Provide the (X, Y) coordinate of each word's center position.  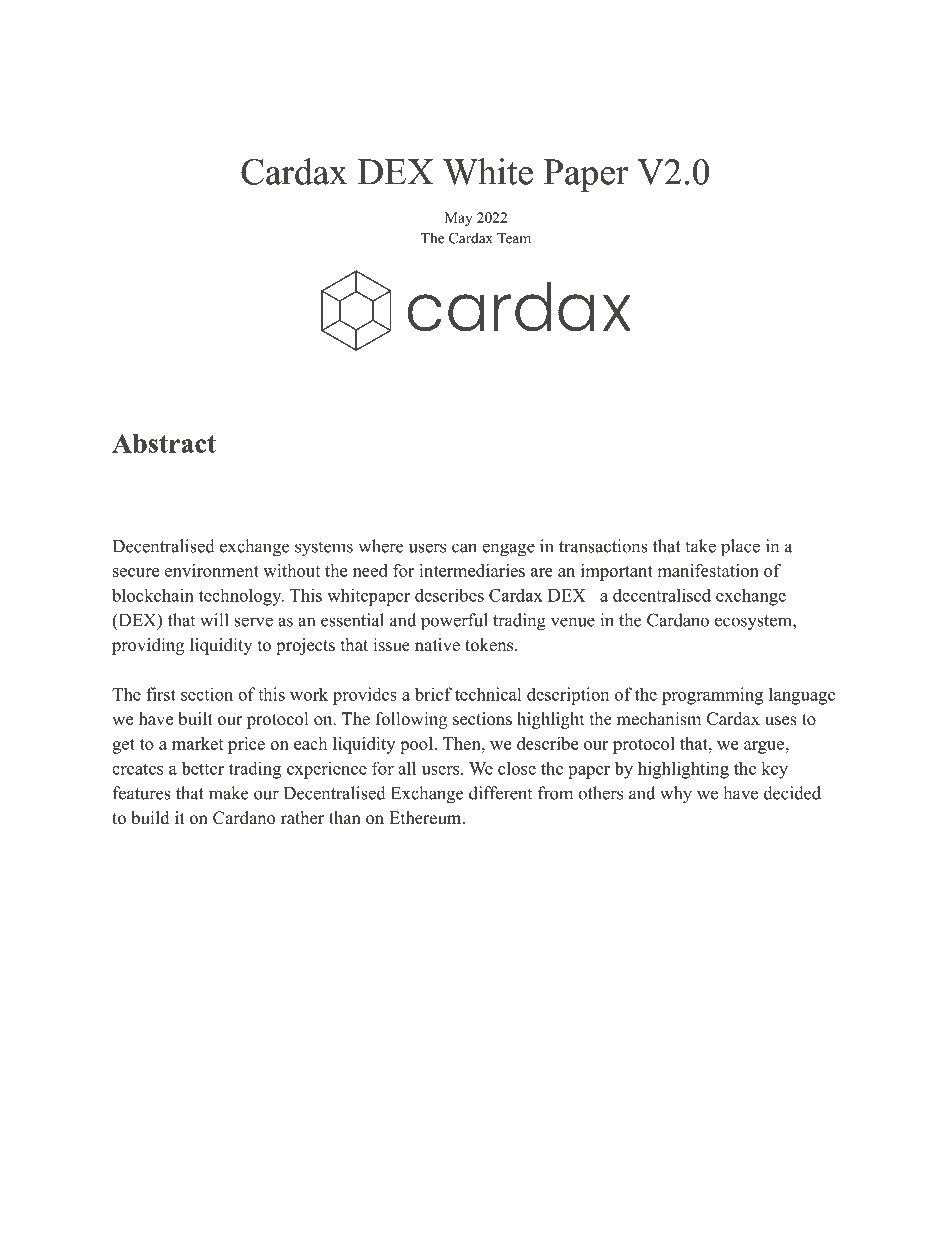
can (464, 548)
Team (514, 238)
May (458, 219)
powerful (454, 622)
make (228, 793)
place (740, 548)
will (214, 620)
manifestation (708, 570)
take (700, 546)
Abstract (164, 443)
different (500, 793)
